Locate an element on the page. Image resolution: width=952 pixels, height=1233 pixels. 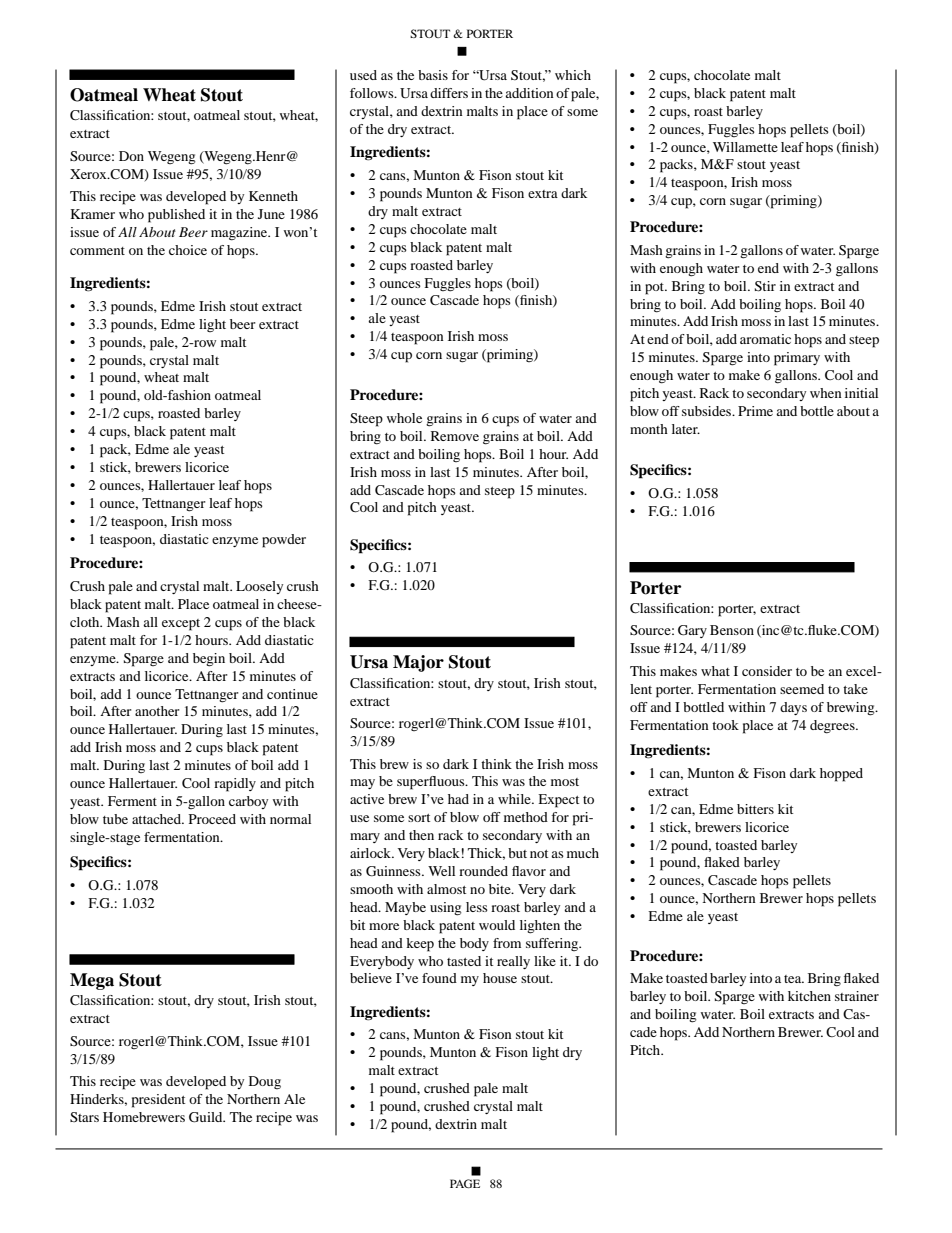
Don is located at coordinates (131, 156).
